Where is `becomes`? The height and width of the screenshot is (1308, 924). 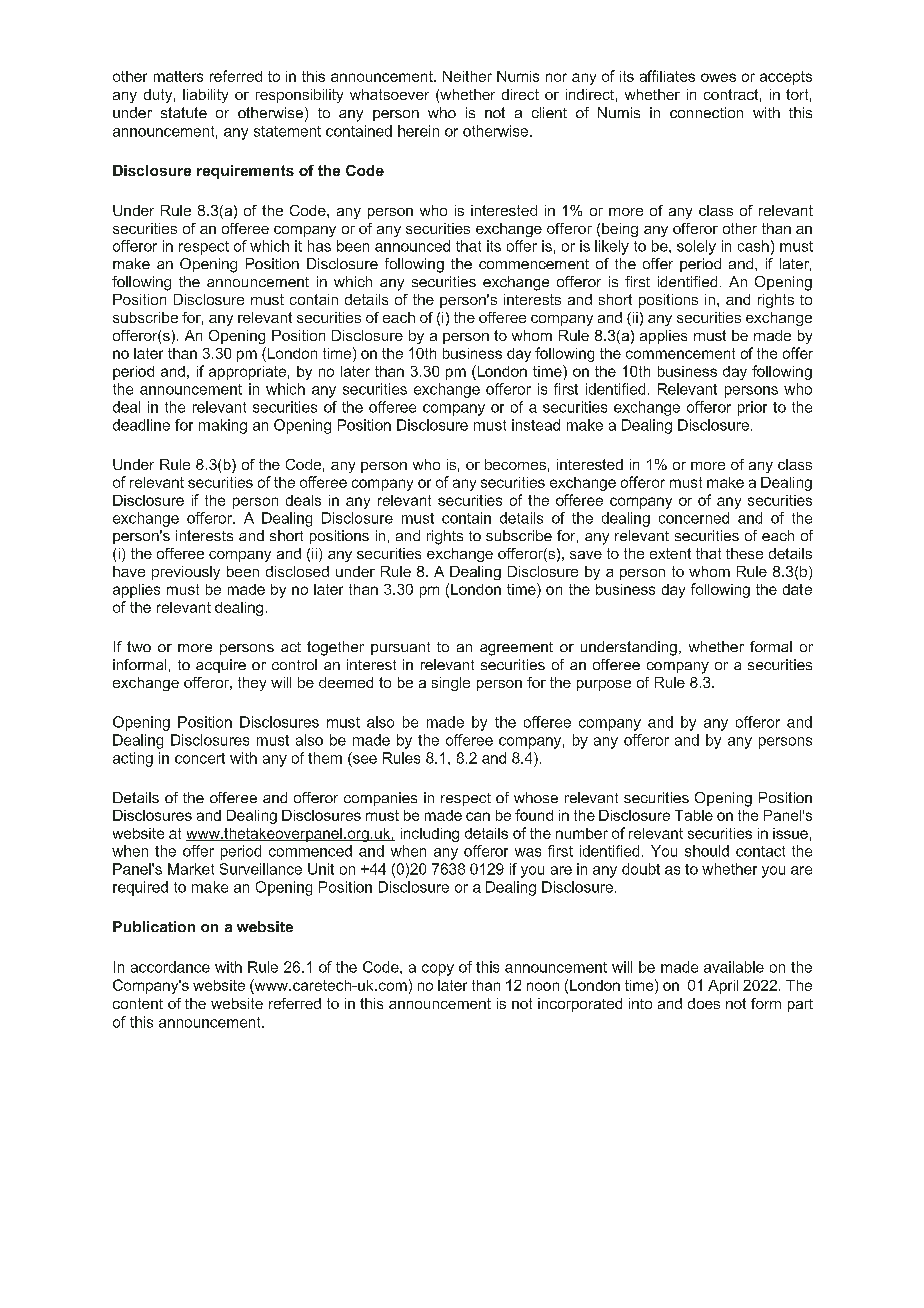 becomes is located at coordinates (515, 464).
